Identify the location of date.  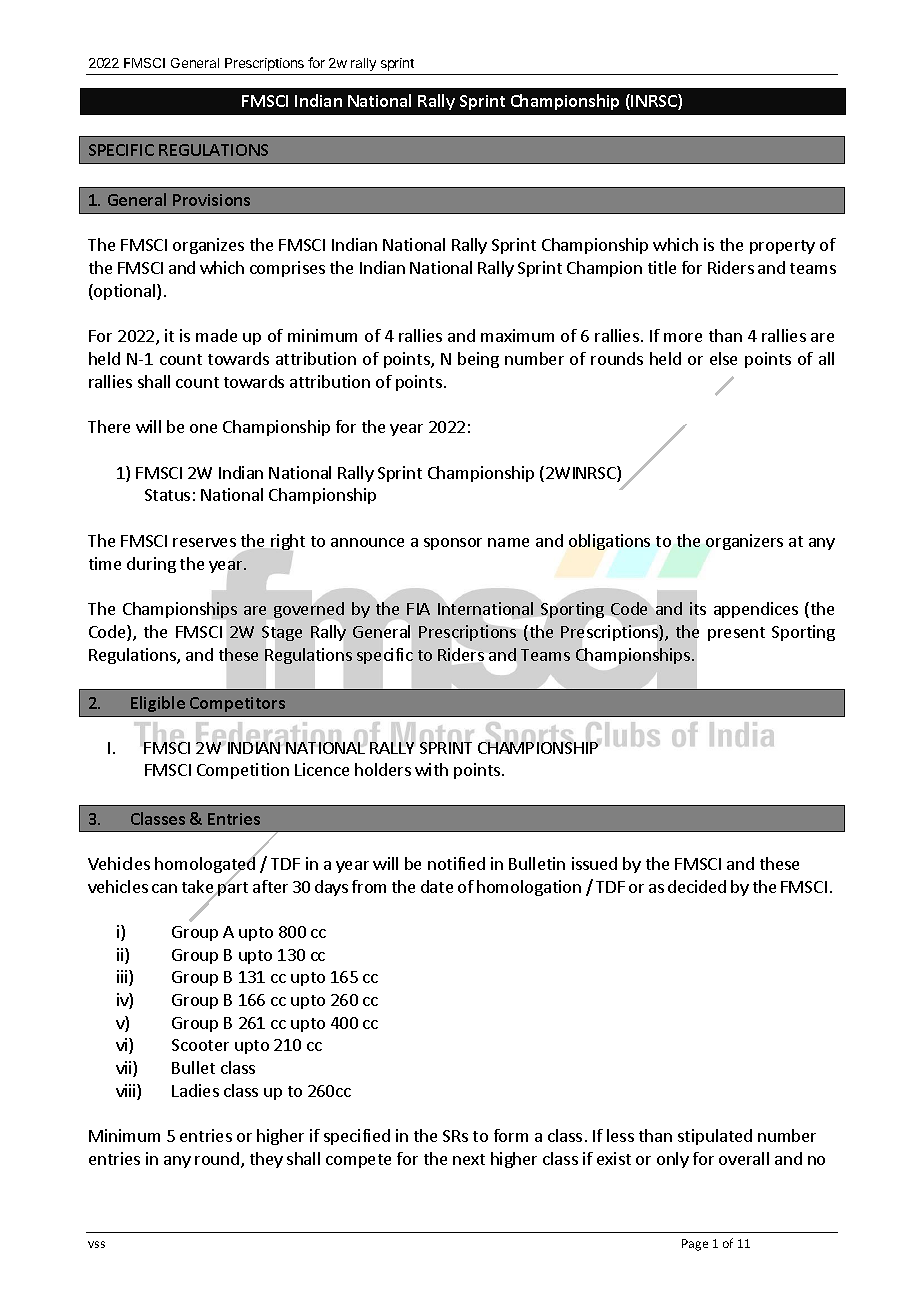
(437, 886).
